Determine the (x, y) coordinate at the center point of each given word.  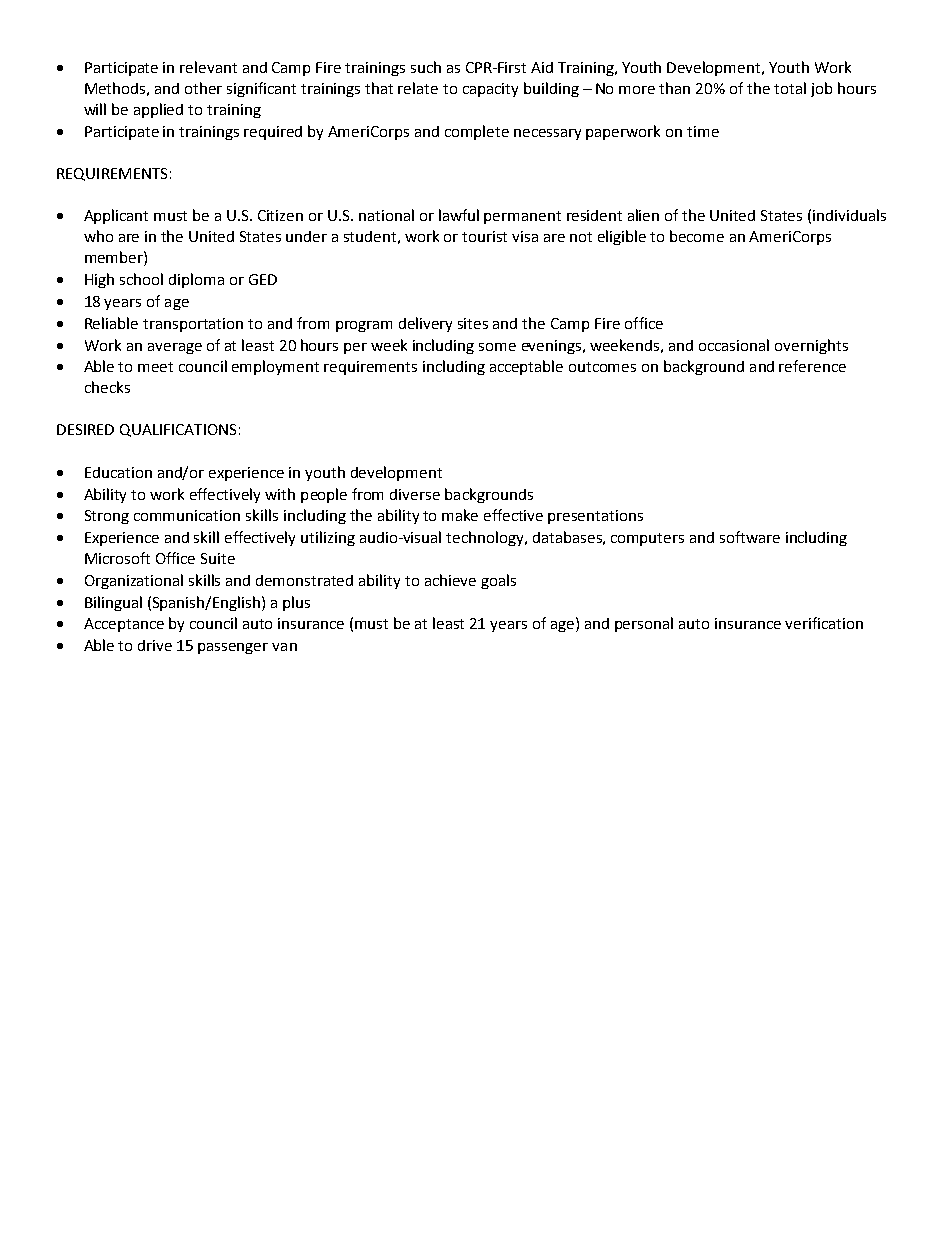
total (790, 88)
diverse (415, 494)
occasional (734, 345)
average (175, 348)
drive (155, 645)
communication (187, 515)
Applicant (116, 216)
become (697, 236)
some (497, 347)
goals (498, 581)
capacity (490, 90)
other (203, 88)
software (750, 537)
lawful (459, 215)
